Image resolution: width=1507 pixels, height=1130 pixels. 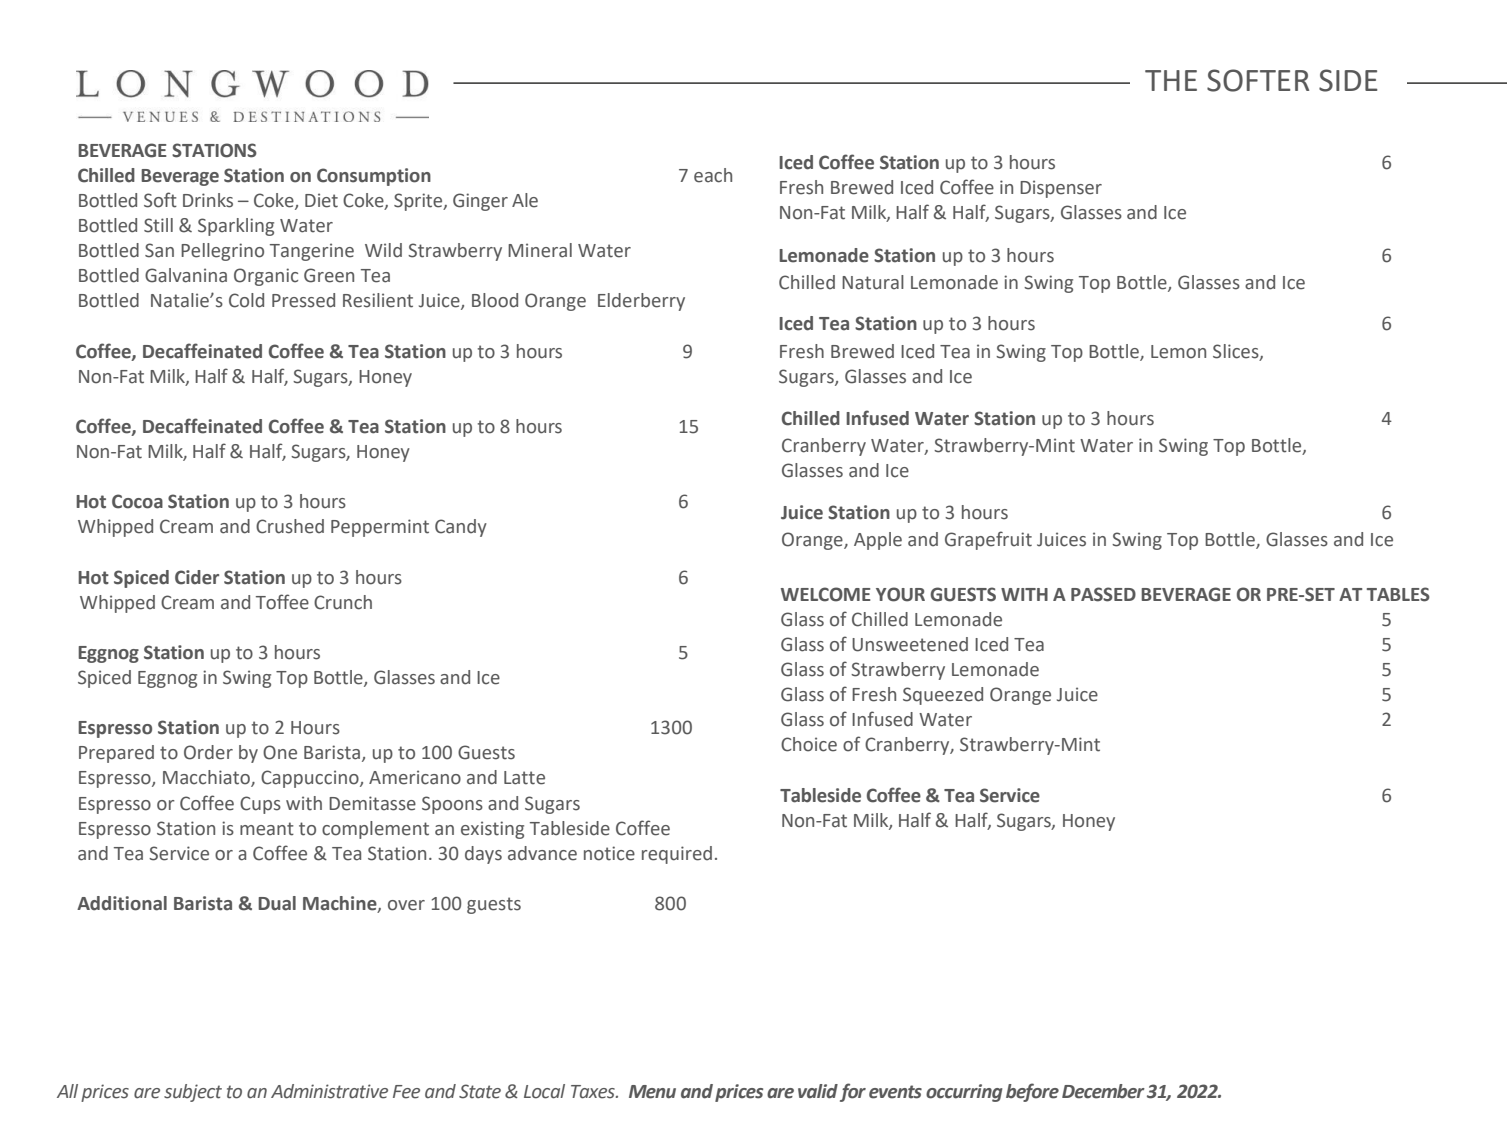 I want to click on subject, so click(x=193, y=1093).
